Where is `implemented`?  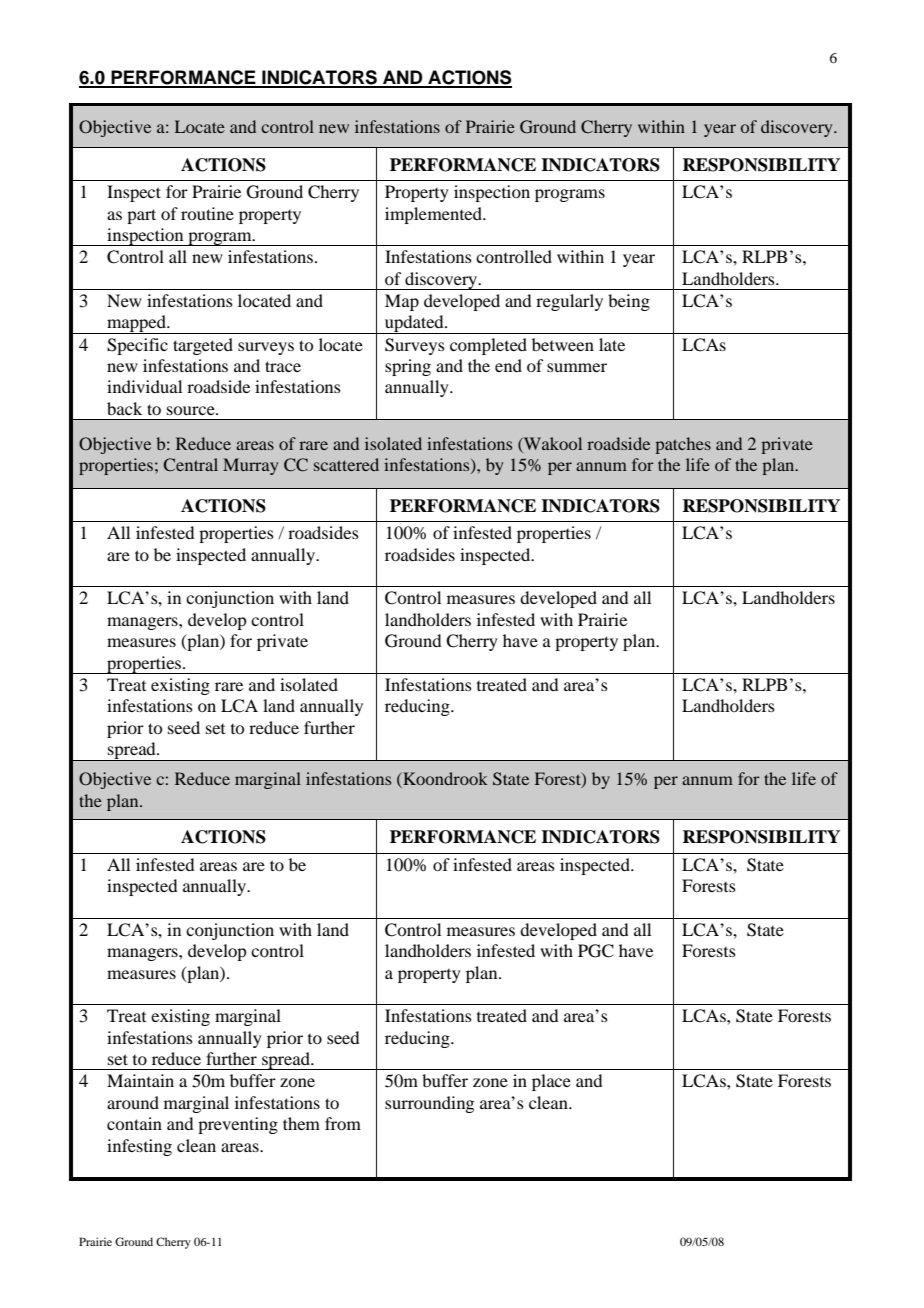
implemented is located at coordinates (434, 215).
